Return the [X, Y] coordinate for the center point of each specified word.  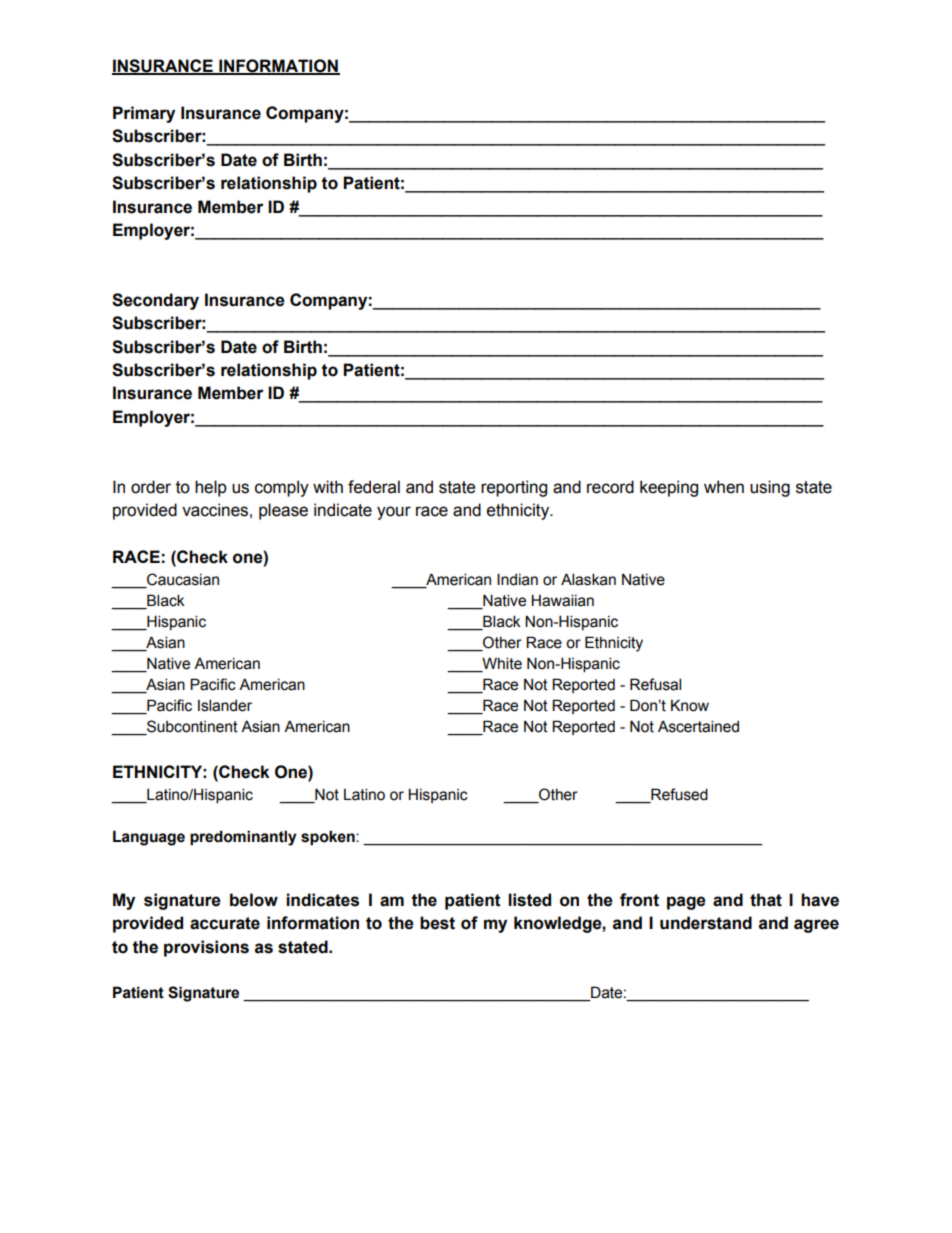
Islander [225, 705]
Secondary [155, 301]
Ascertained [698, 726]
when [724, 487]
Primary [144, 114]
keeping [669, 488]
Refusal [655, 684]
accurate [225, 923]
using [770, 488]
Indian [517, 579]
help [211, 488]
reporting [514, 488]
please [283, 511]
